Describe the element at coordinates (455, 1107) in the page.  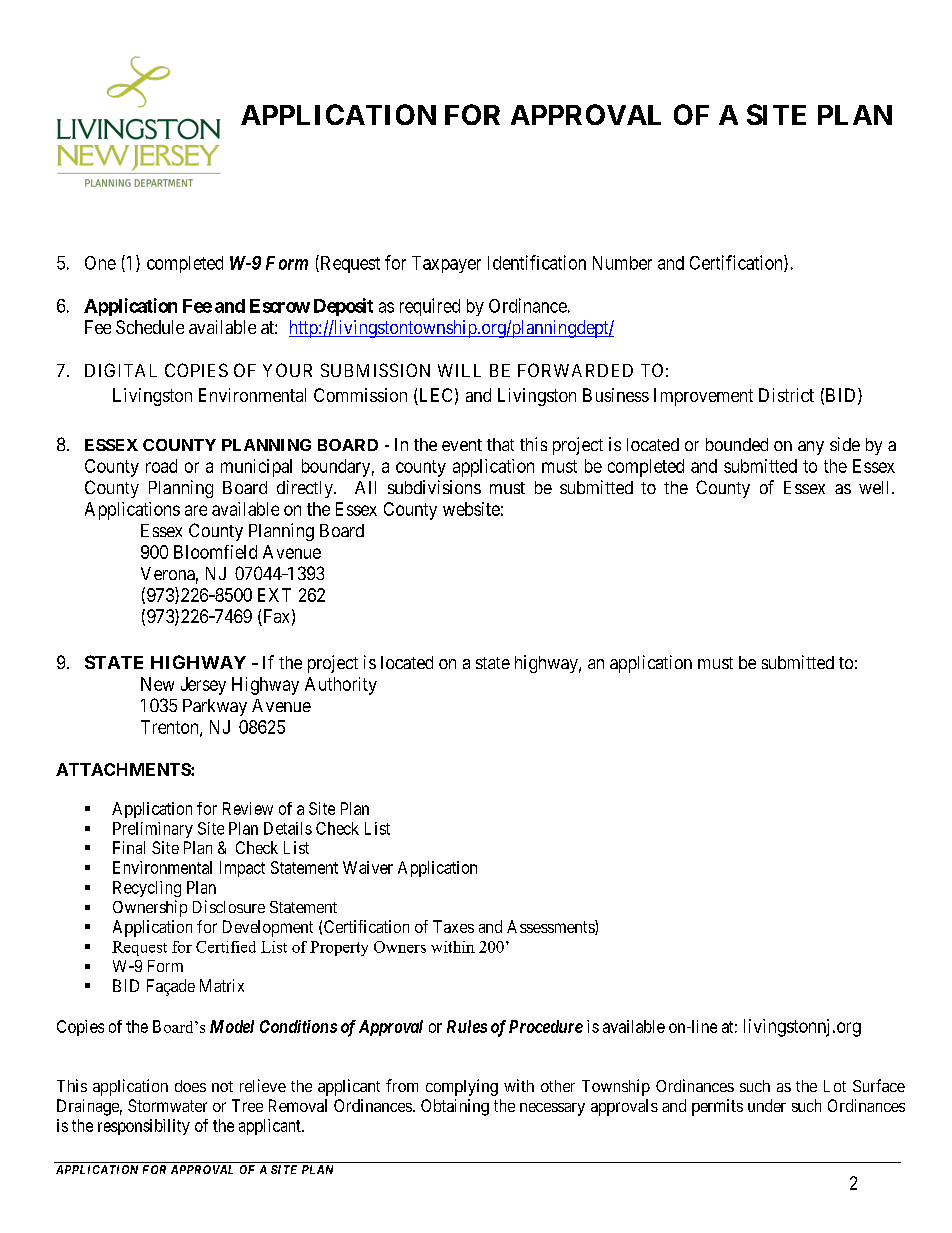
I see `Obtaining` at that location.
